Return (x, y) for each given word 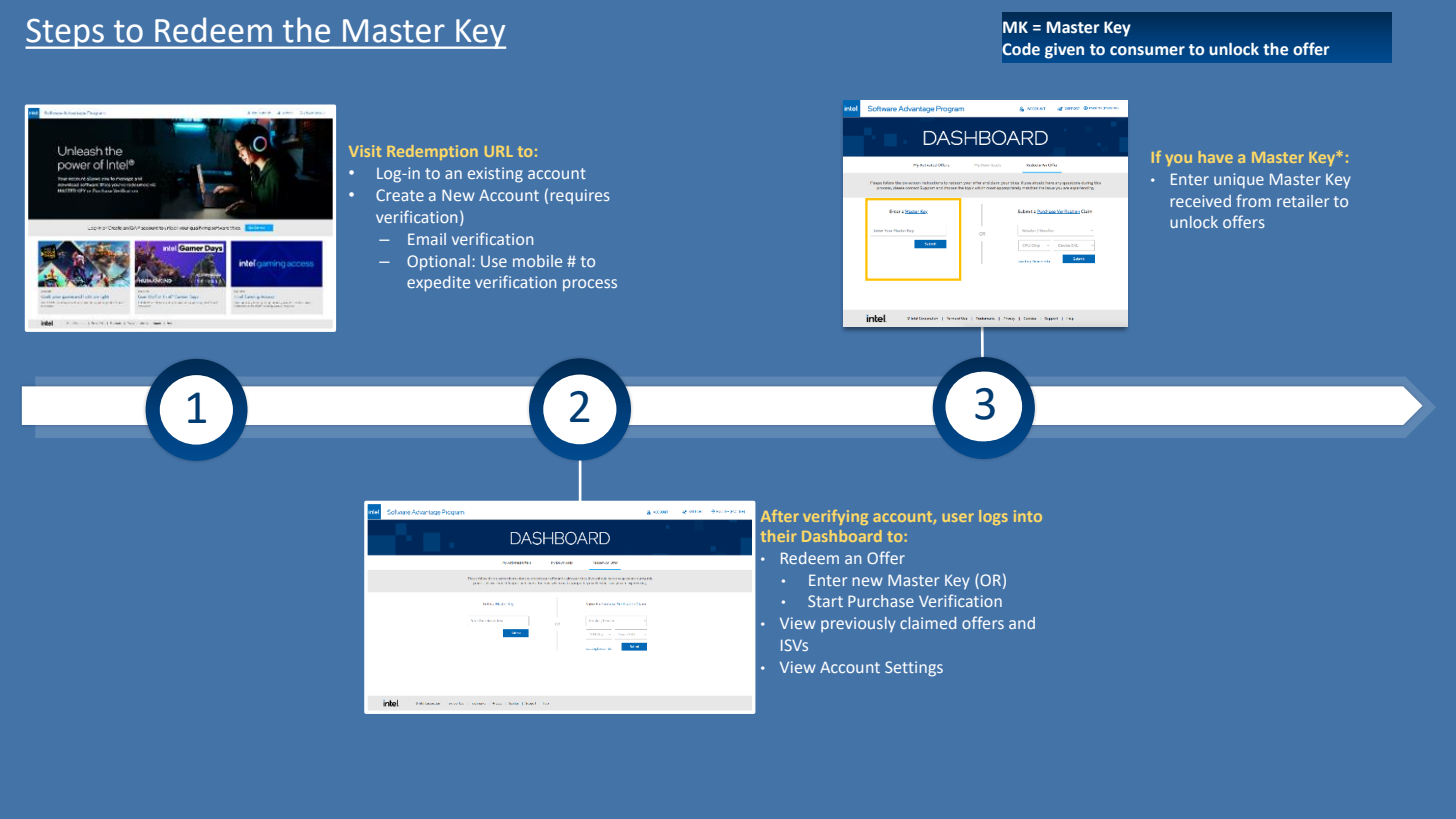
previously (858, 625)
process (590, 285)
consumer (1147, 51)
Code (1021, 49)
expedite (438, 284)
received (1201, 201)
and (1022, 623)
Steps (66, 34)
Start (825, 601)
